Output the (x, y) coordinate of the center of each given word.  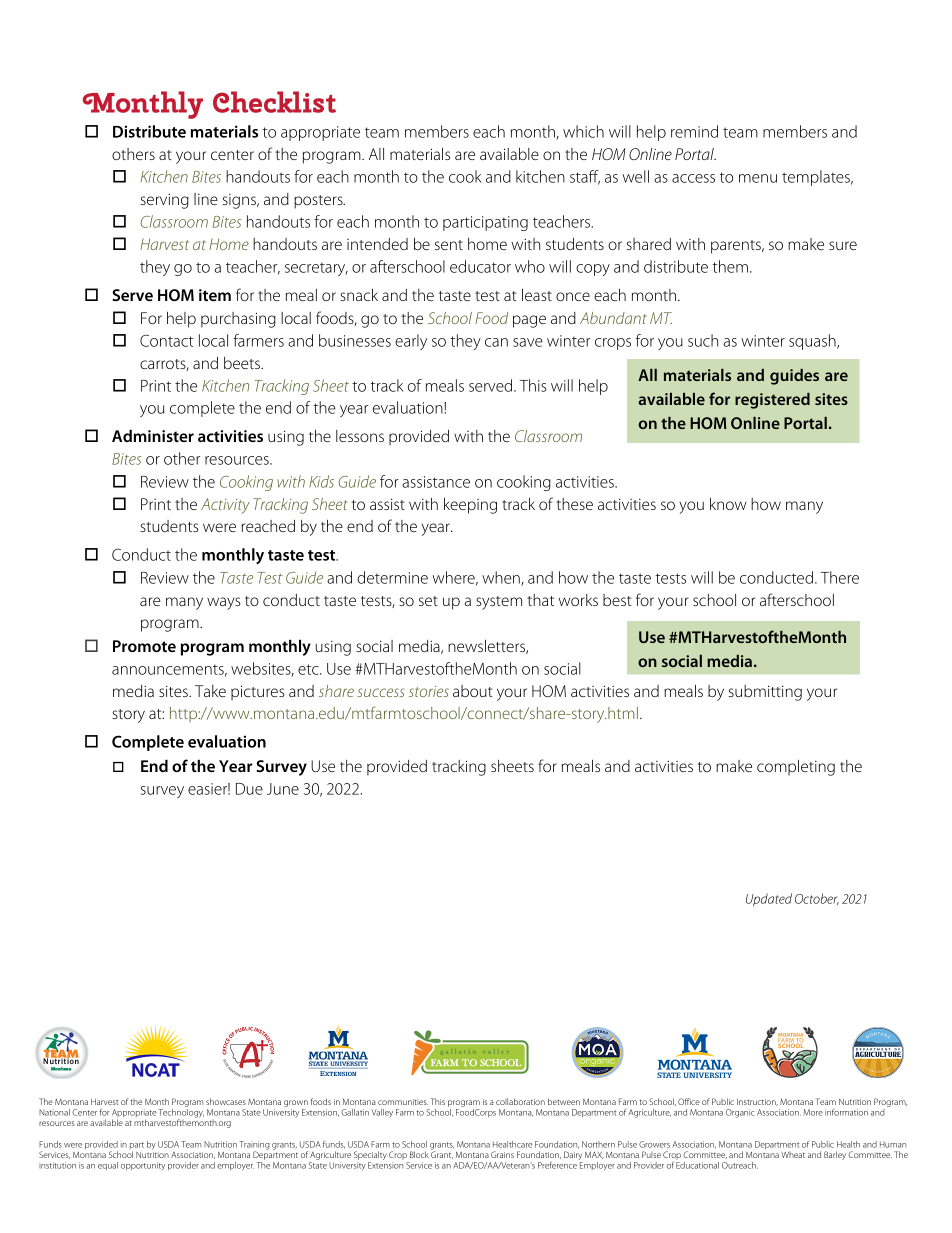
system (499, 603)
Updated (769, 899)
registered (772, 401)
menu (758, 178)
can (496, 342)
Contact (167, 340)
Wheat (793, 1155)
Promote (144, 646)
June (283, 789)
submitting (765, 693)
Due (249, 789)
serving (165, 201)
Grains (502, 1154)
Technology (181, 1114)
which (583, 131)
